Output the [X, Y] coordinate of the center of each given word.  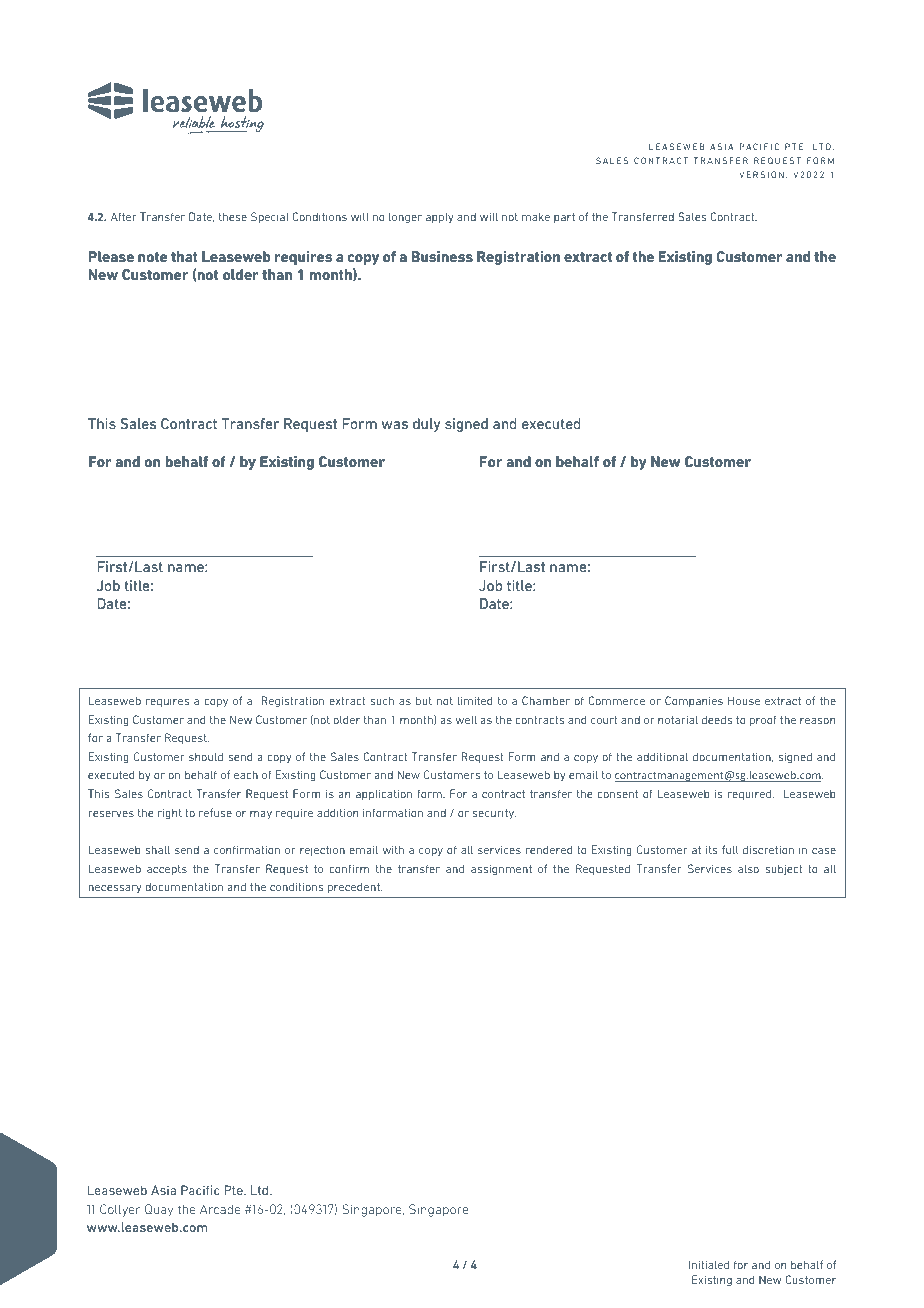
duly [426, 425]
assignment [501, 870]
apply [439, 218]
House [744, 700]
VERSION [761, 174]
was [395, 425]
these [233, 216]
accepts [167, 870]
